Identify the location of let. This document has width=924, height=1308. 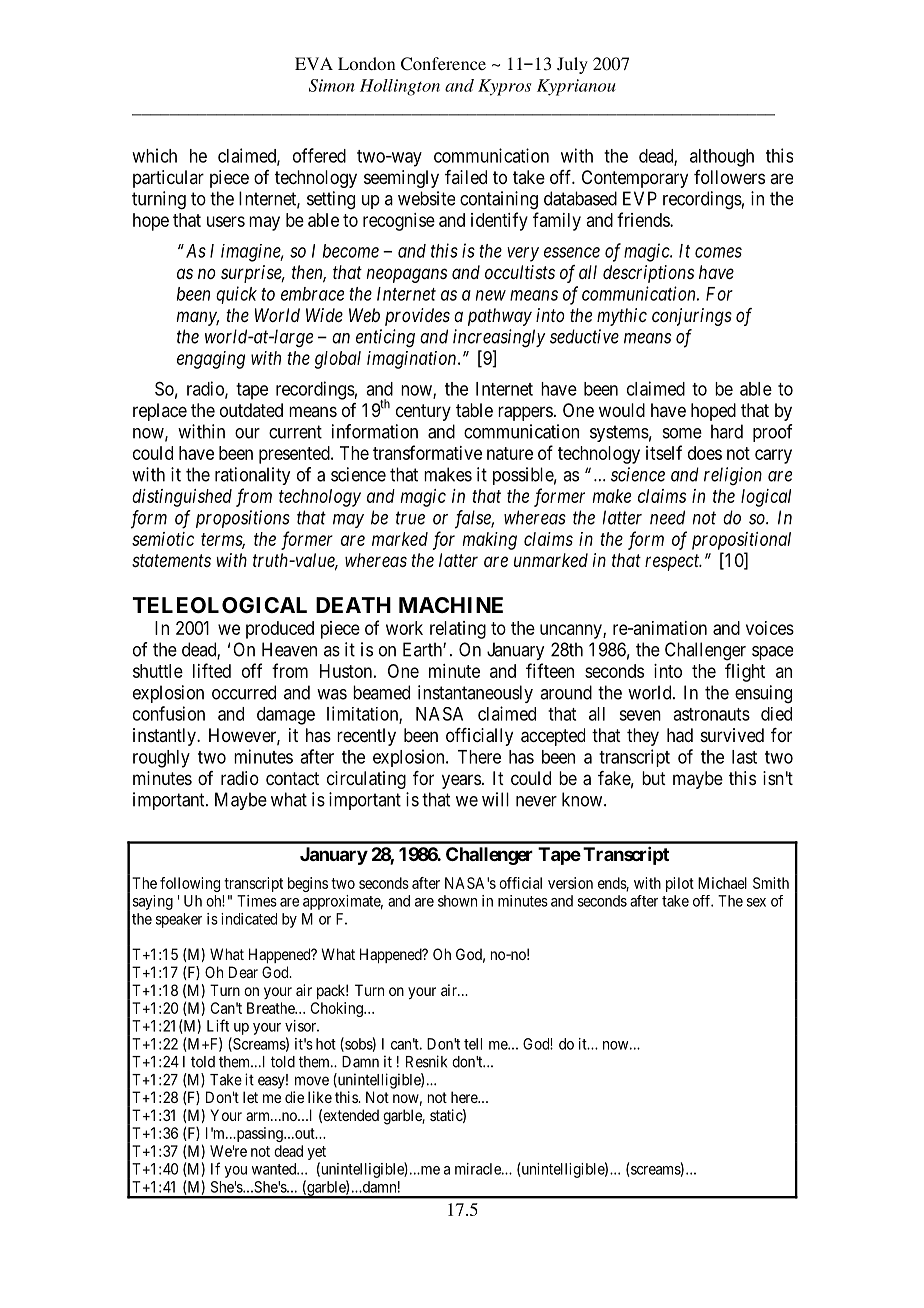
(250, 1097).
